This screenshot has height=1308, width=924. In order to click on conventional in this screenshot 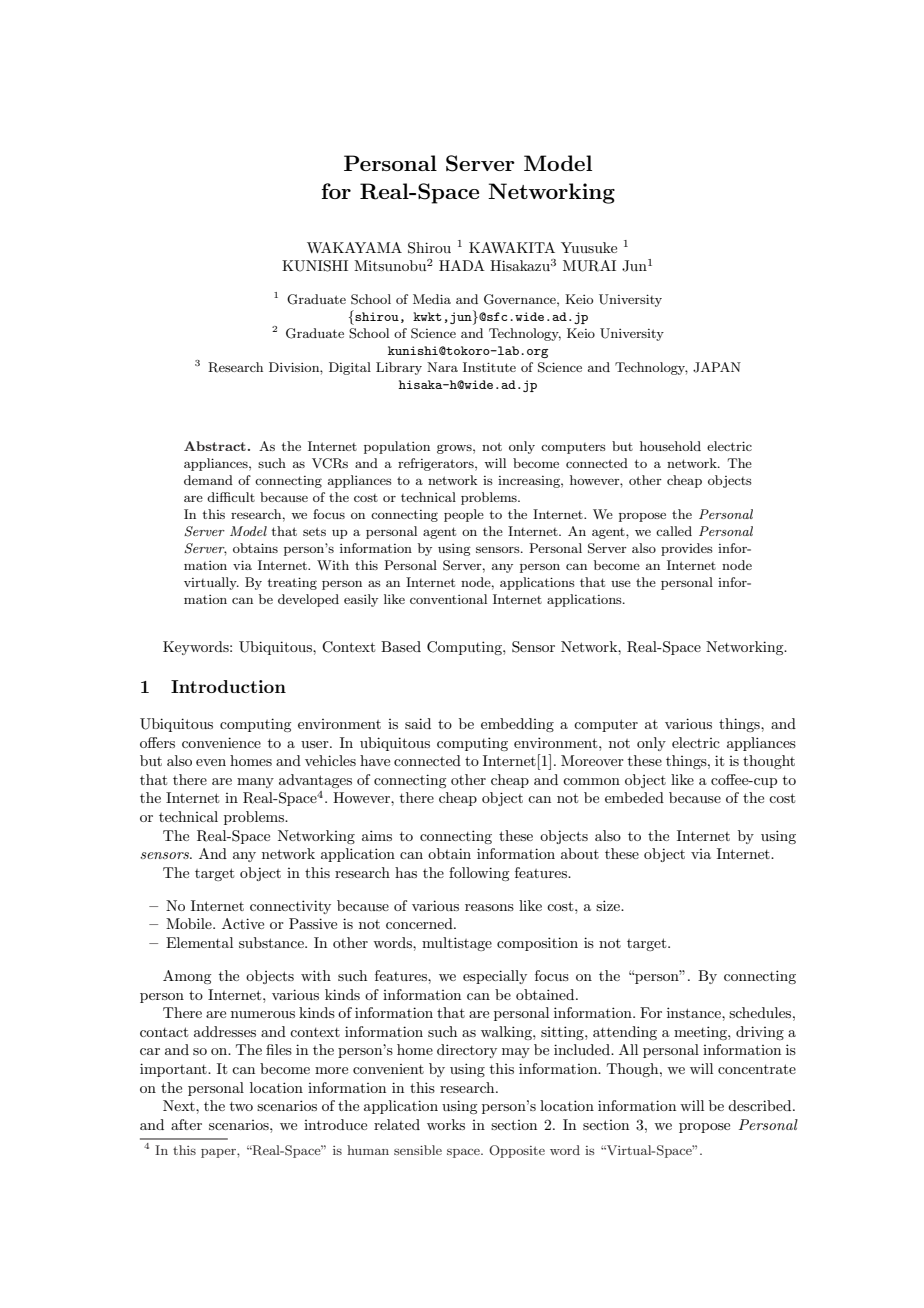, I will do `click(448, 599)`.
